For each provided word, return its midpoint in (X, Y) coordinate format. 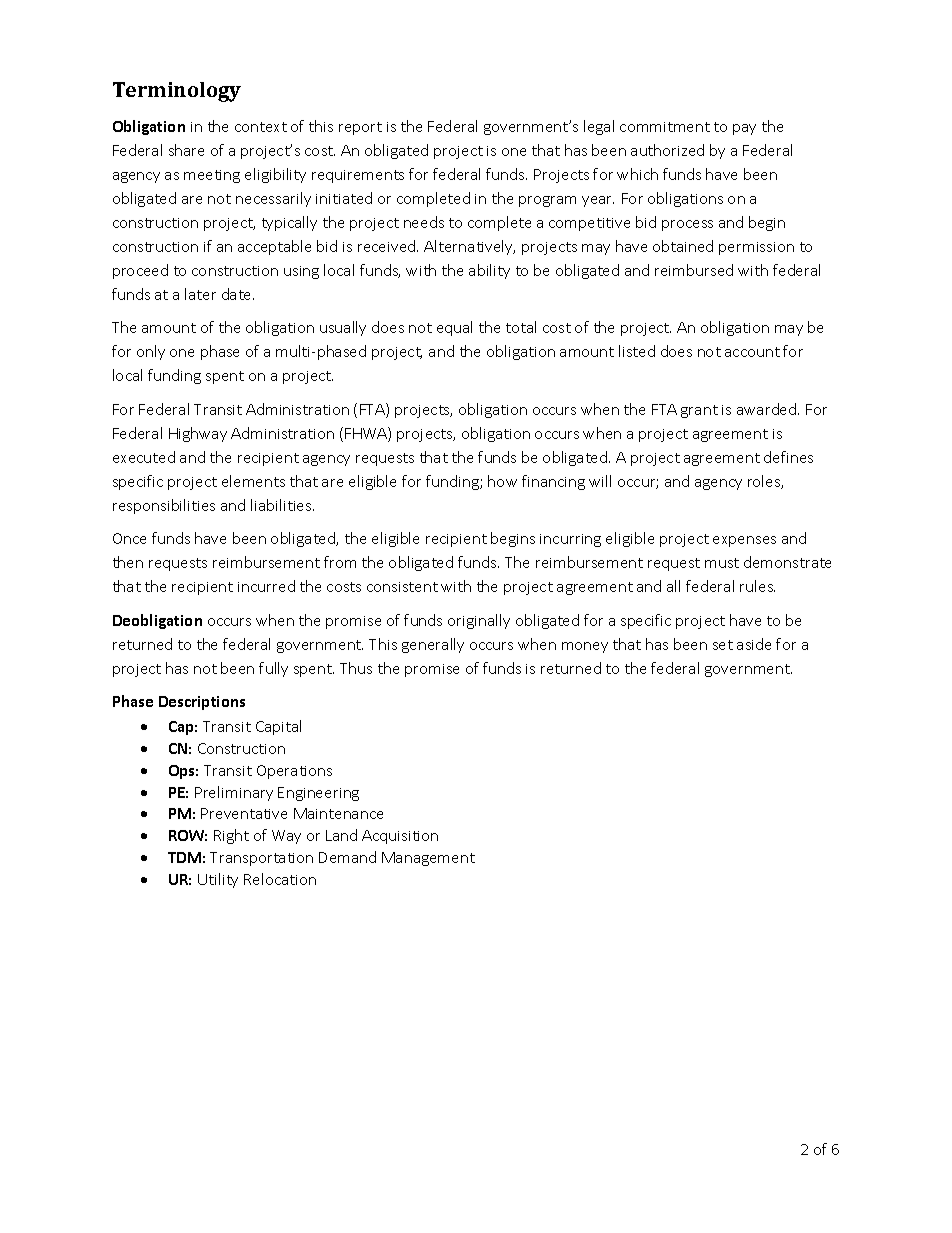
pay (744, 129)
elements (253, 481)
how (502, 481)
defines (788, 457)
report (360, 128)
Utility (218, 880)
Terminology (177, 92)
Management (428, 859)
